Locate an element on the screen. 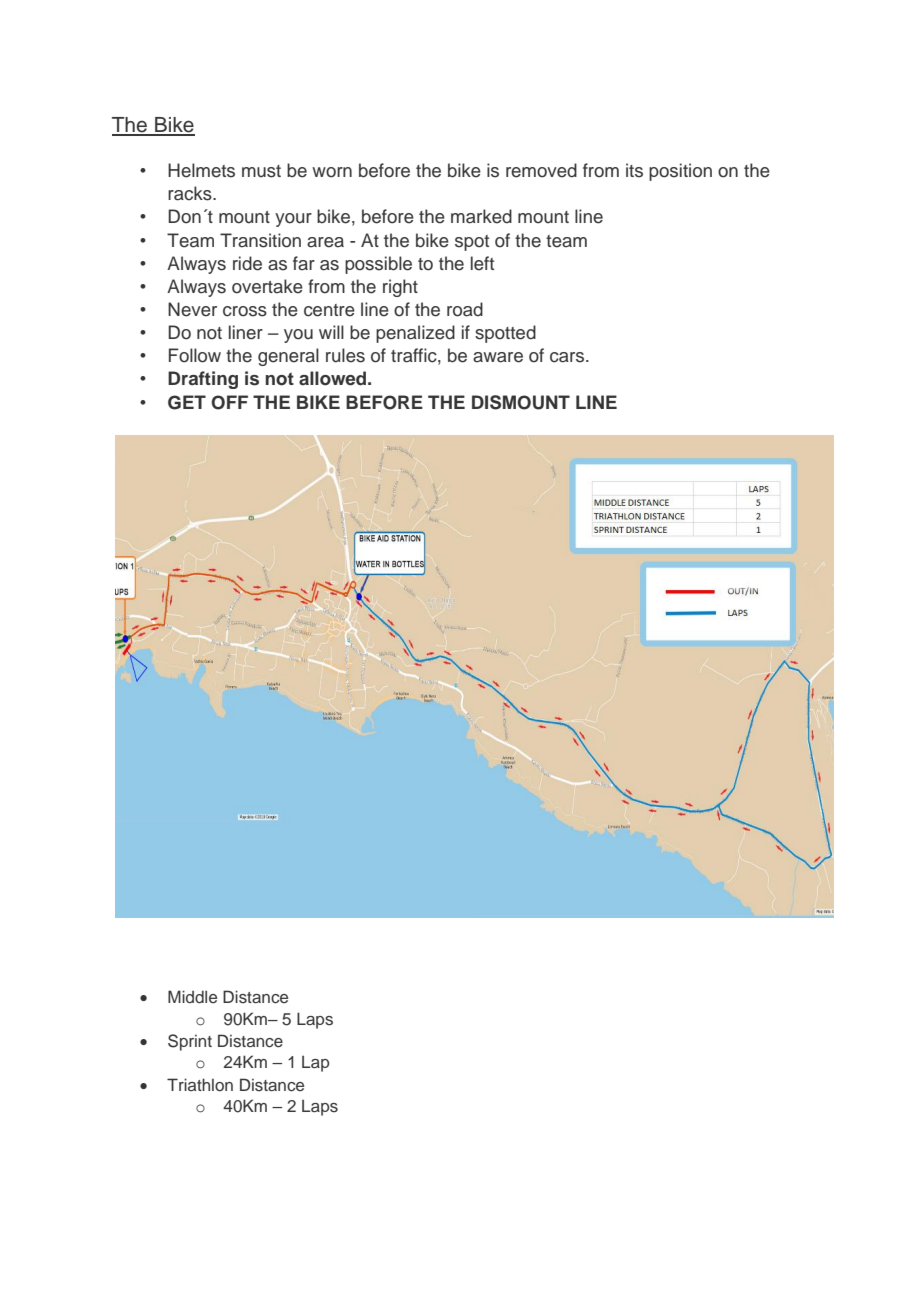 Image resolution: width=924 pixels, height=1308 pixels. marked is located at coordinates (481, 216).
